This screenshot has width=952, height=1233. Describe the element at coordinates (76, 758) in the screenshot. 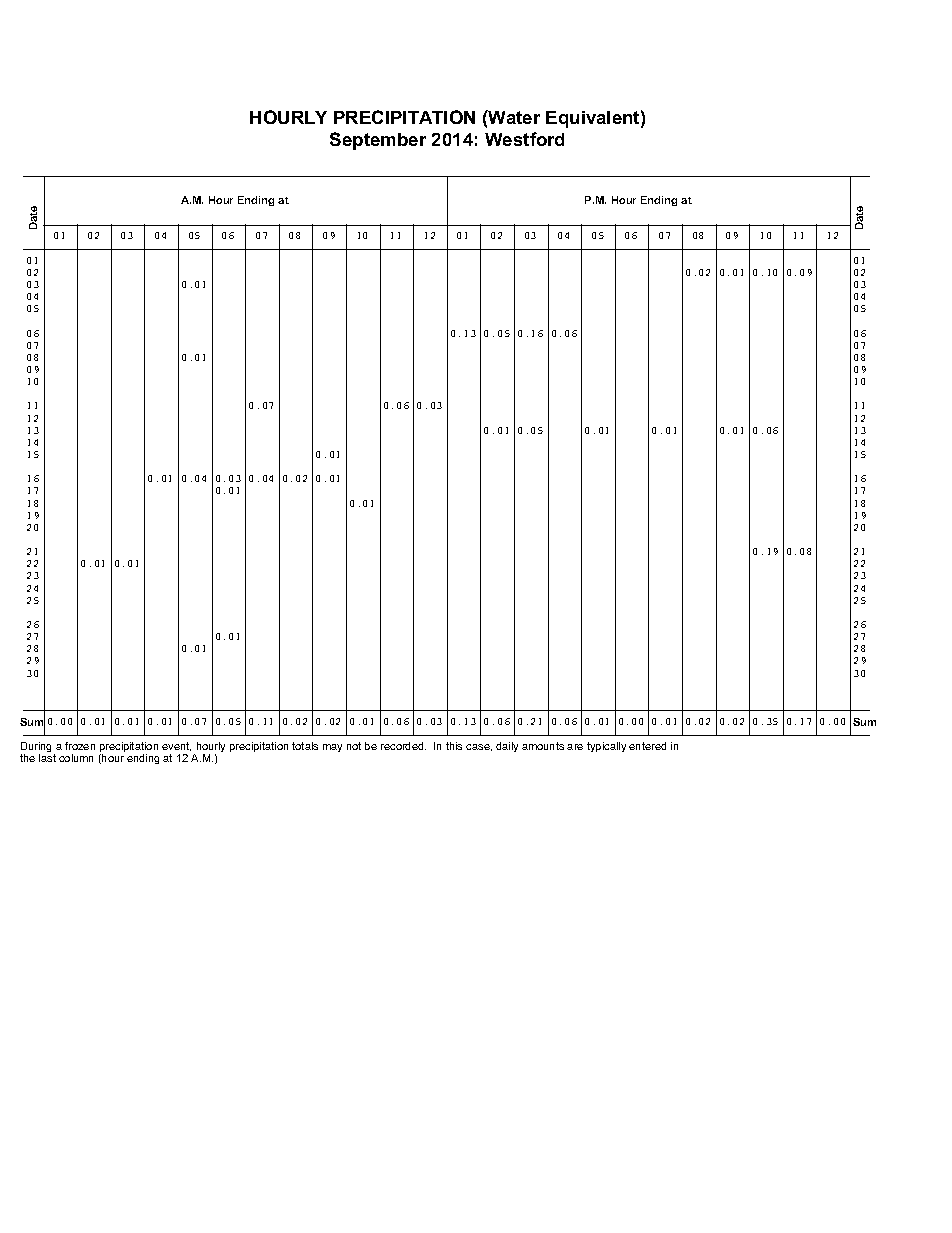

I see `column` at that location.
